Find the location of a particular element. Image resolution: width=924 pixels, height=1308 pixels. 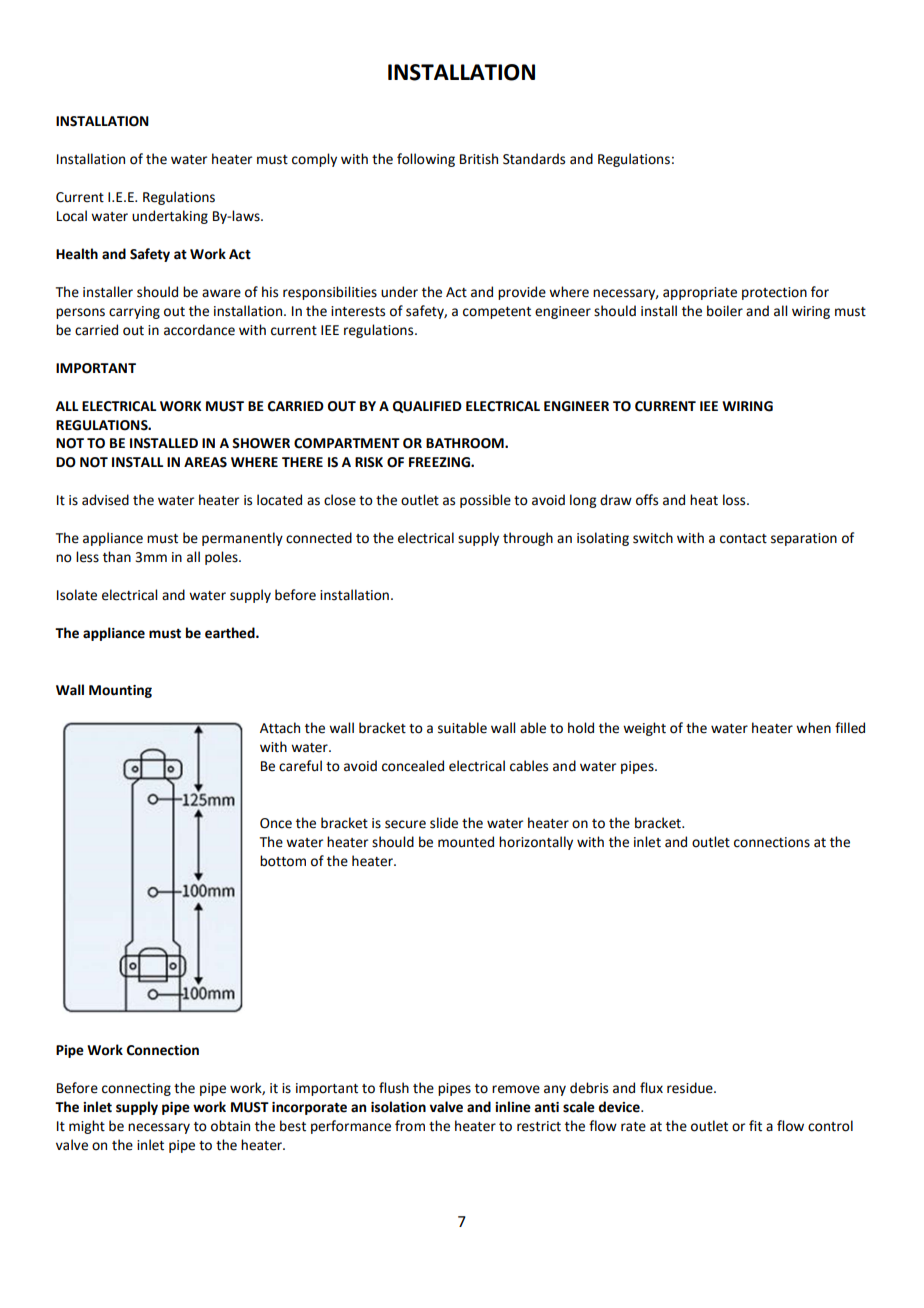

Local is located at coordinates (72, 216).
